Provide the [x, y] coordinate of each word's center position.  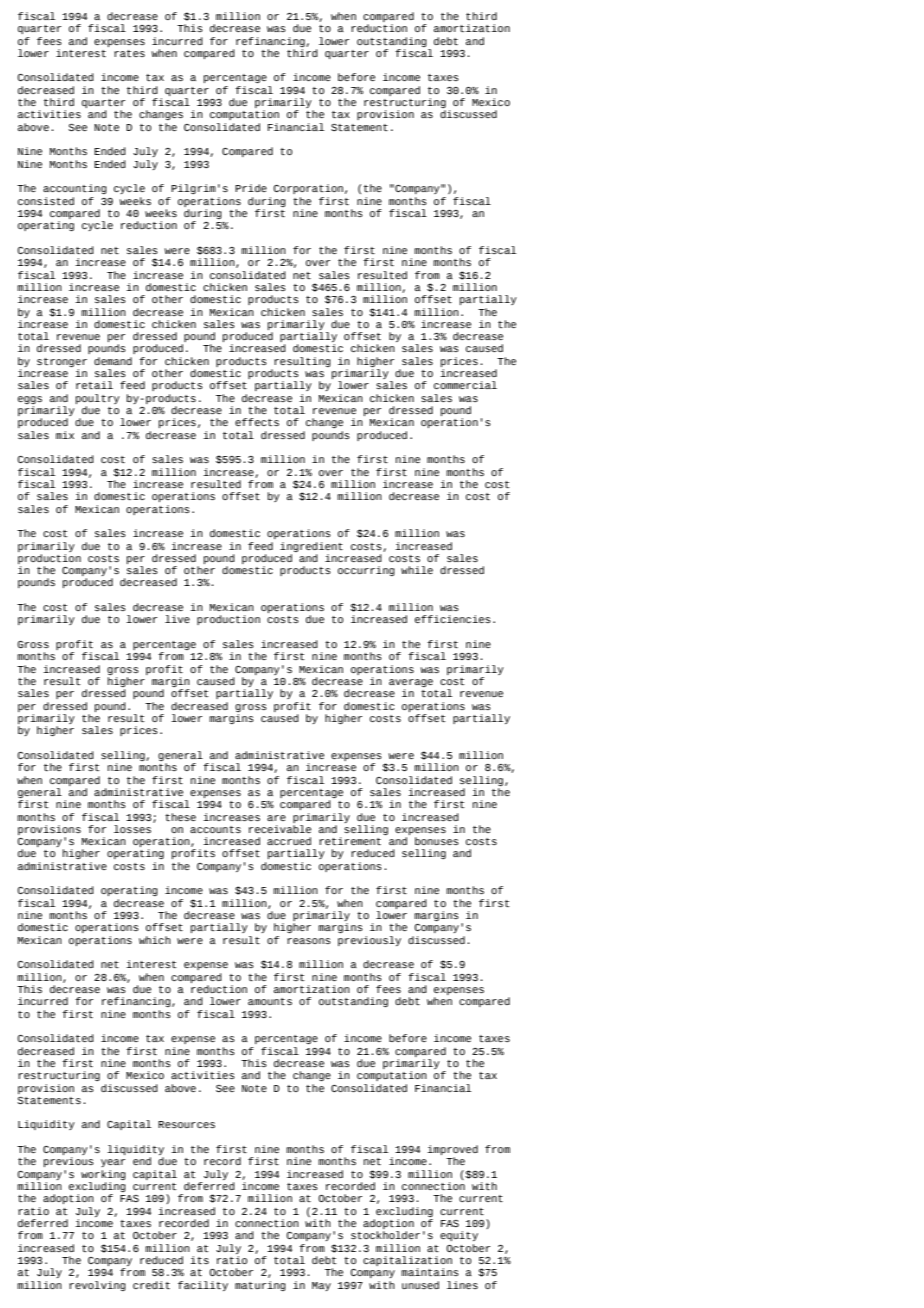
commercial [465, 385]
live [177, 619]
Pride [251, 188]
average [411, 684]
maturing [260, 1286]
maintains [430, 1272]
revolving [97, 1286]
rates [129, 53]
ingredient [311, 547]
